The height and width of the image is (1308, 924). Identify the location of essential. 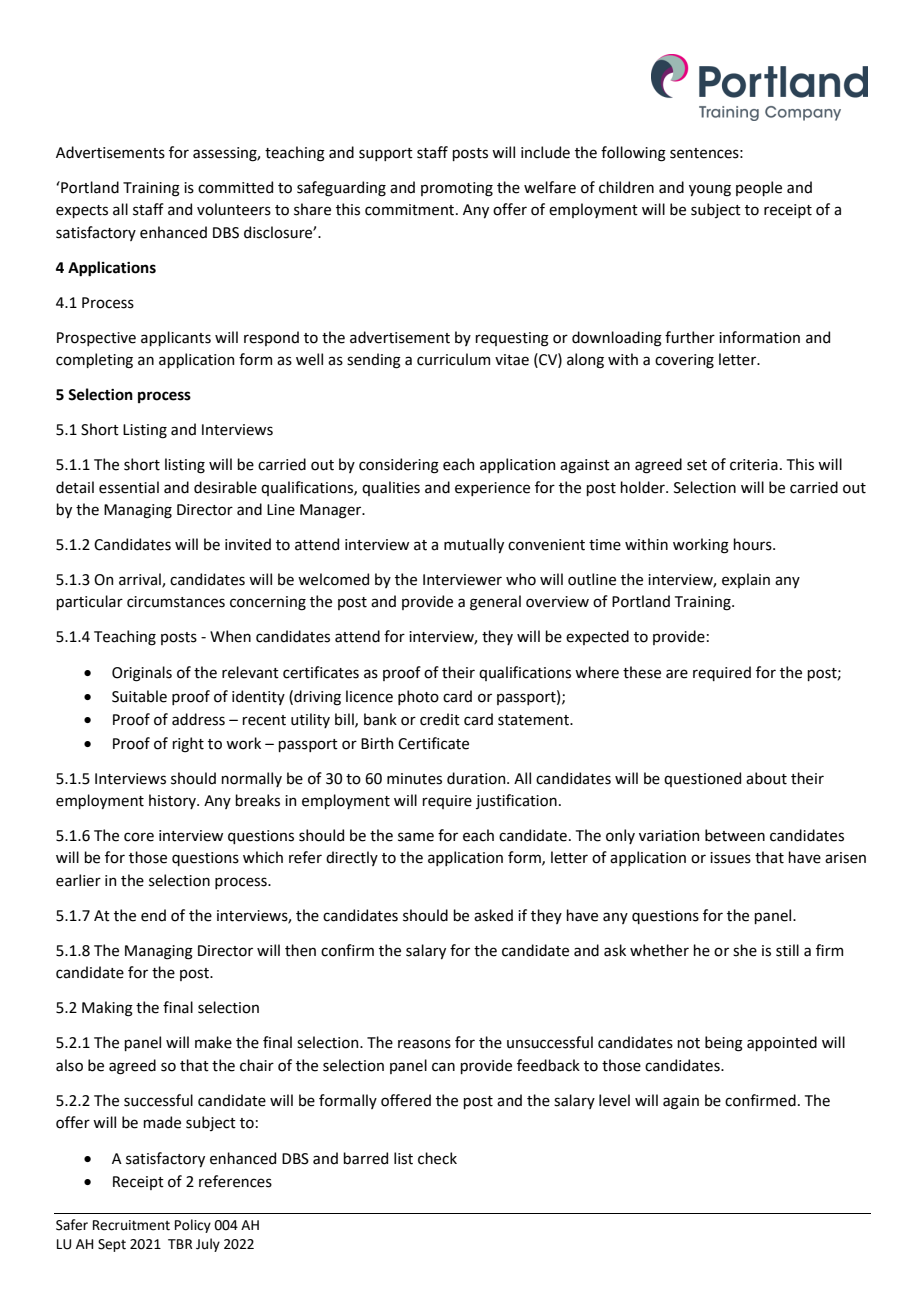
(129, 487).
